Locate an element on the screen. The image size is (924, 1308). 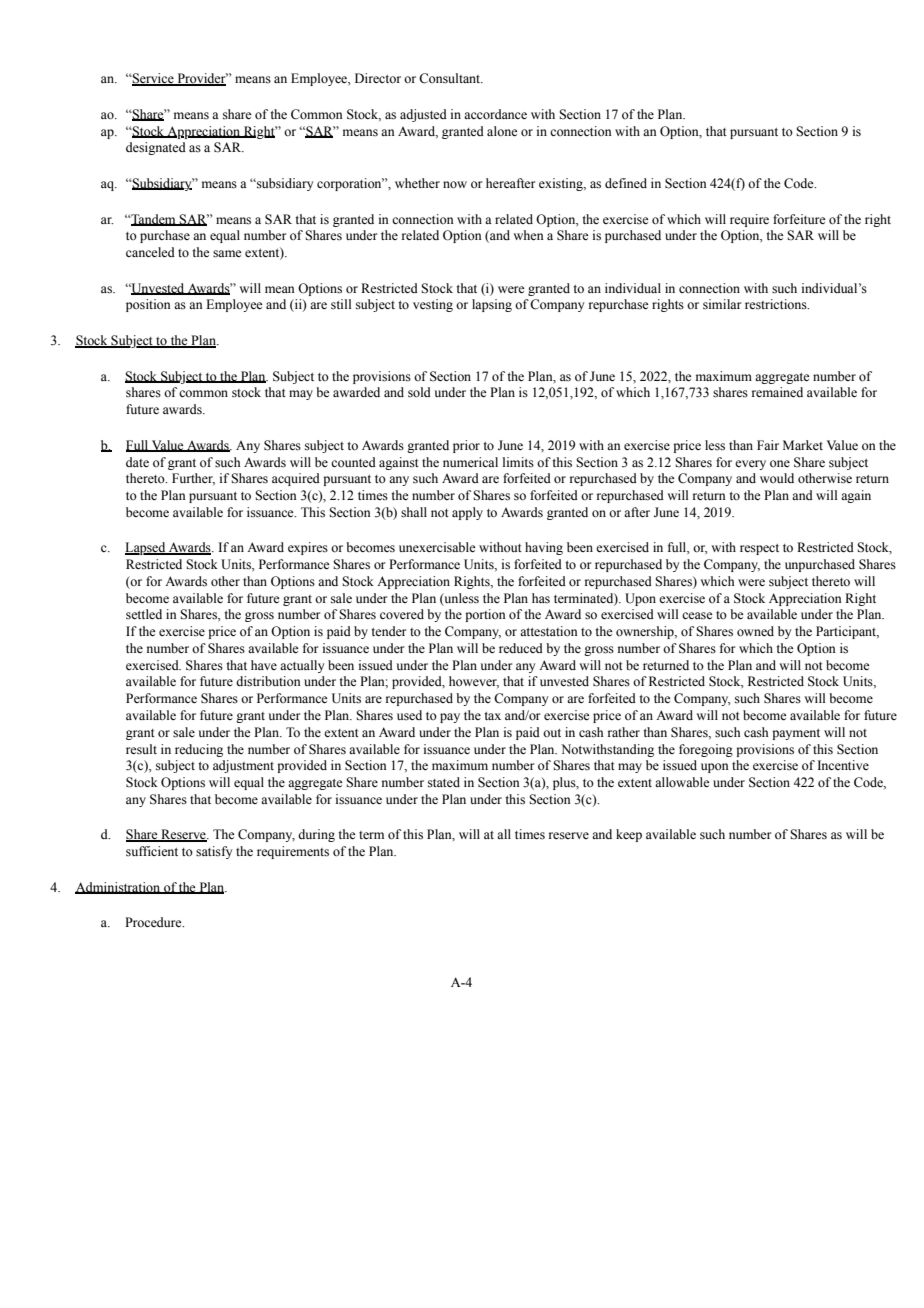
portion is located at coordinates (485, 615).
